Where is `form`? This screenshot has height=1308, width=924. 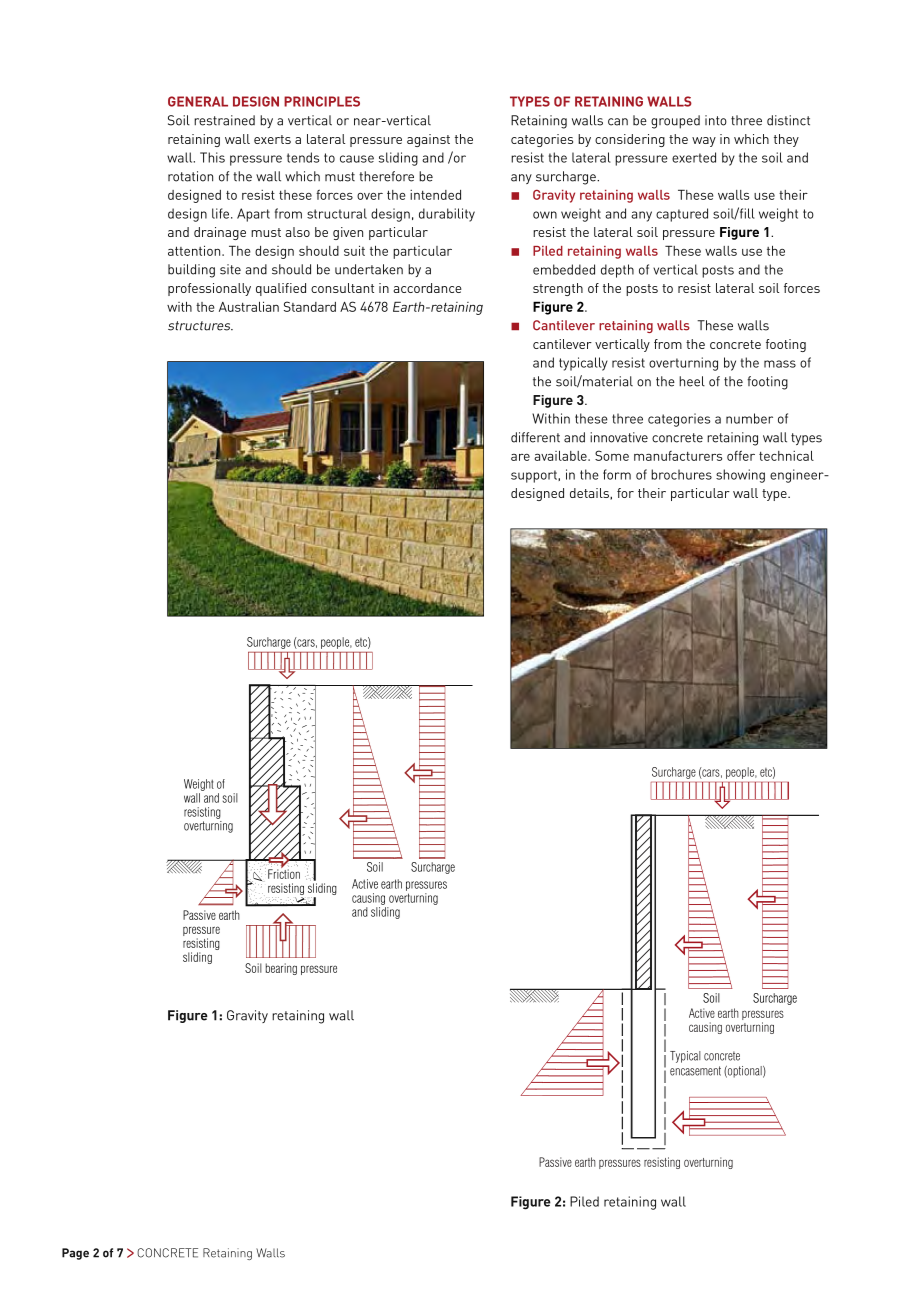
form is located at coordinates (617, 474).
